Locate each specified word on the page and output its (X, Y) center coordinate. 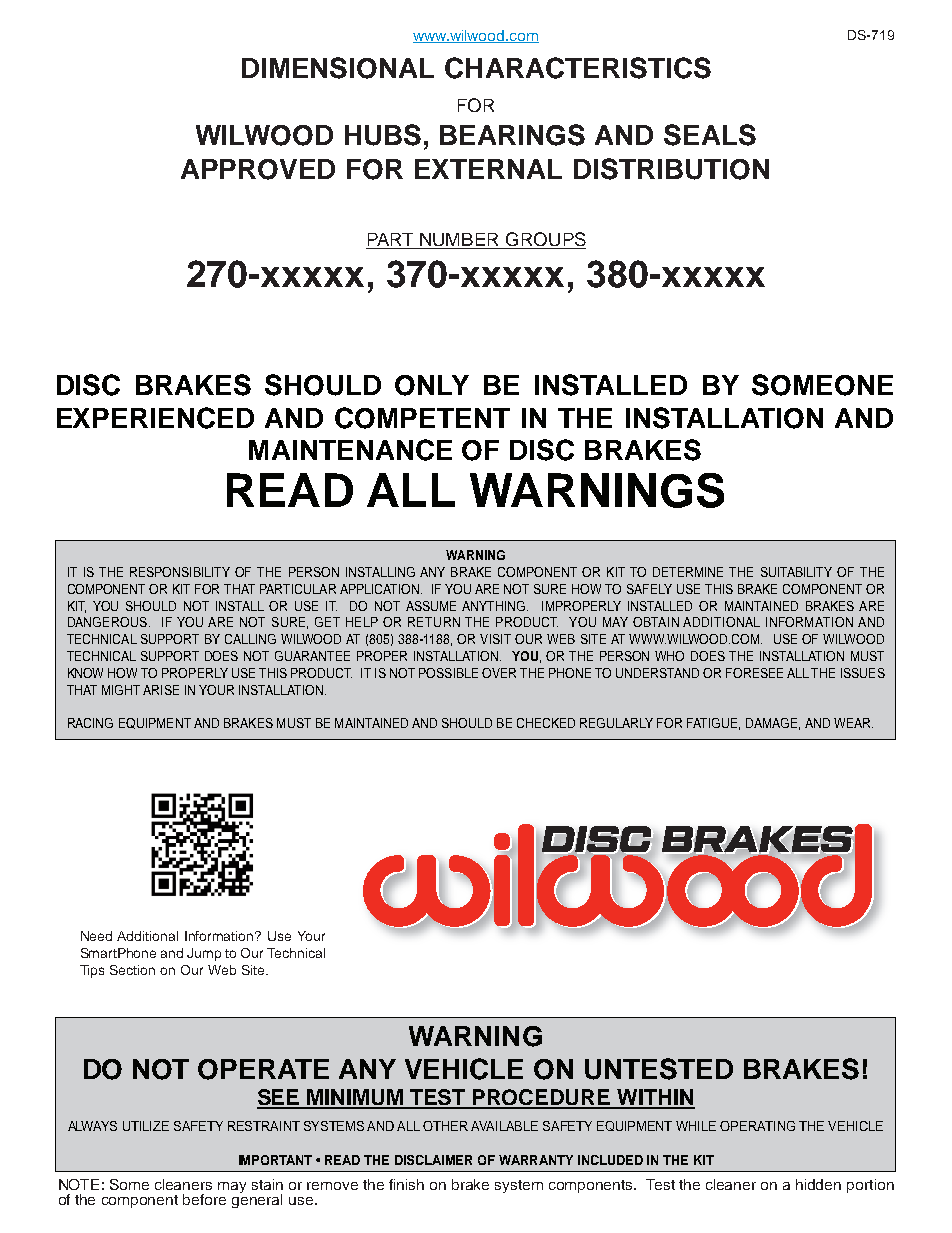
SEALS (710, 135)
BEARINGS (512, 135)
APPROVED (258, 169)
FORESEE (754, 673)
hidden (818, 1184)
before (204, 1199)
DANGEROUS (109, 622)
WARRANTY (536, 1160)
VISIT (495, 639)
